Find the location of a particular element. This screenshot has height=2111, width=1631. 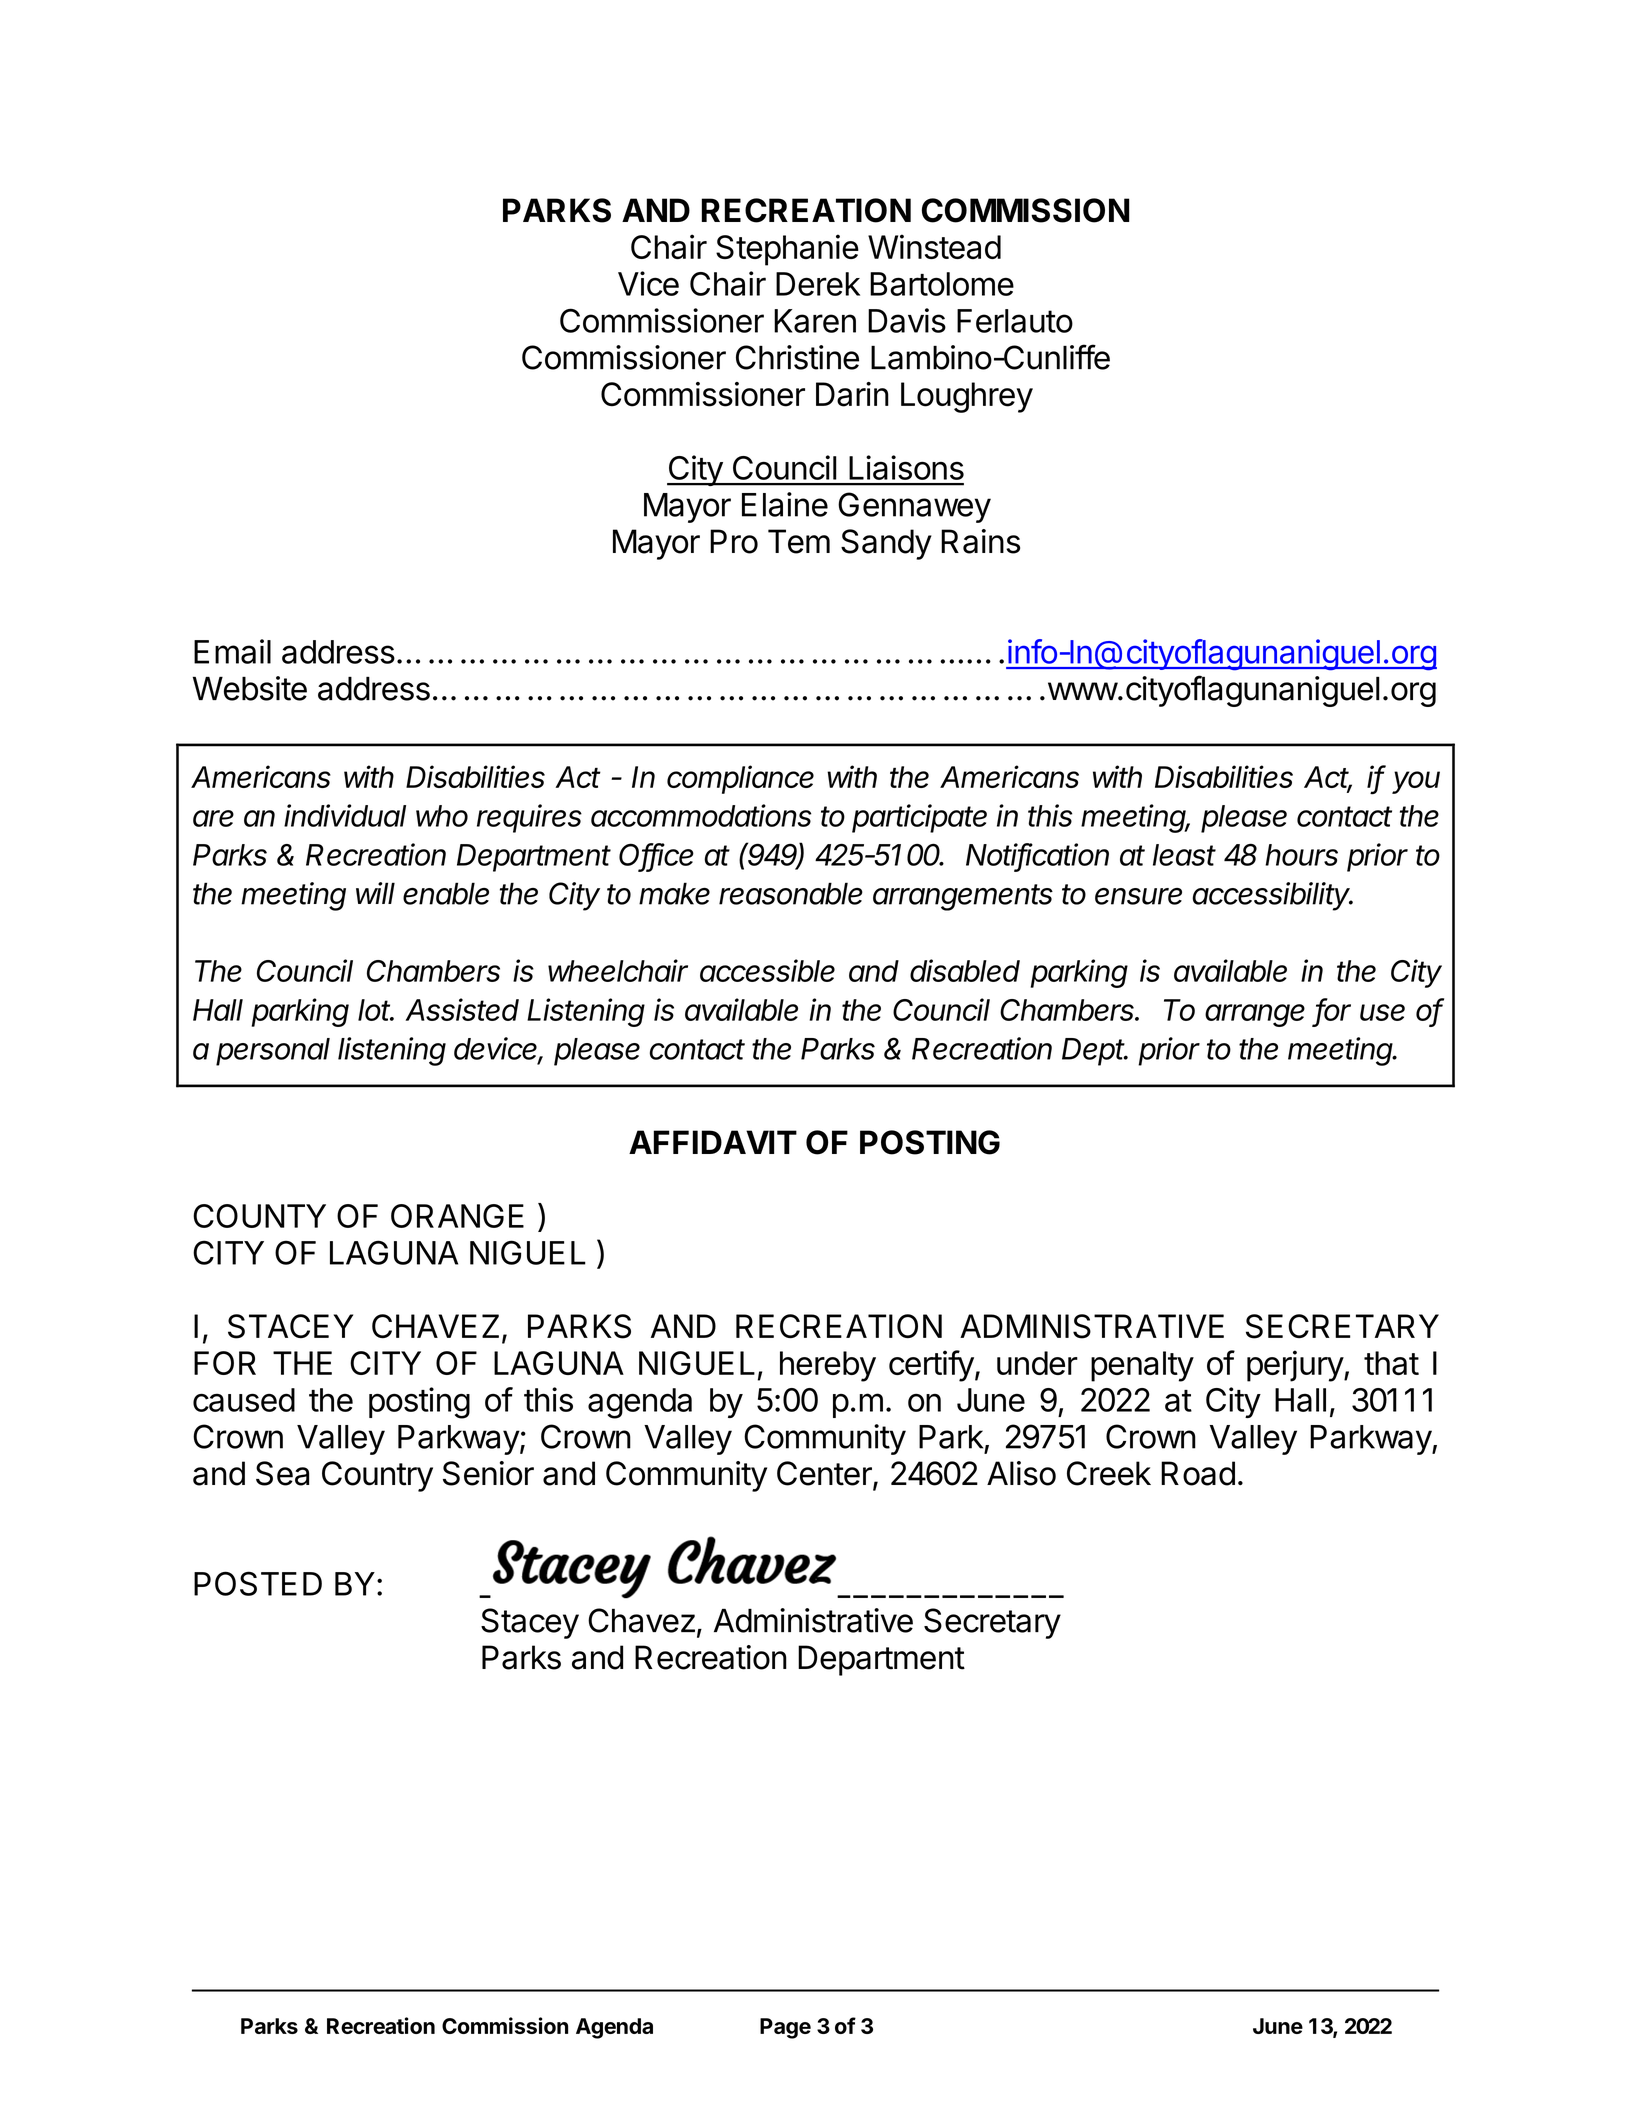

Stephanie is located at coordinates (787, 250).
